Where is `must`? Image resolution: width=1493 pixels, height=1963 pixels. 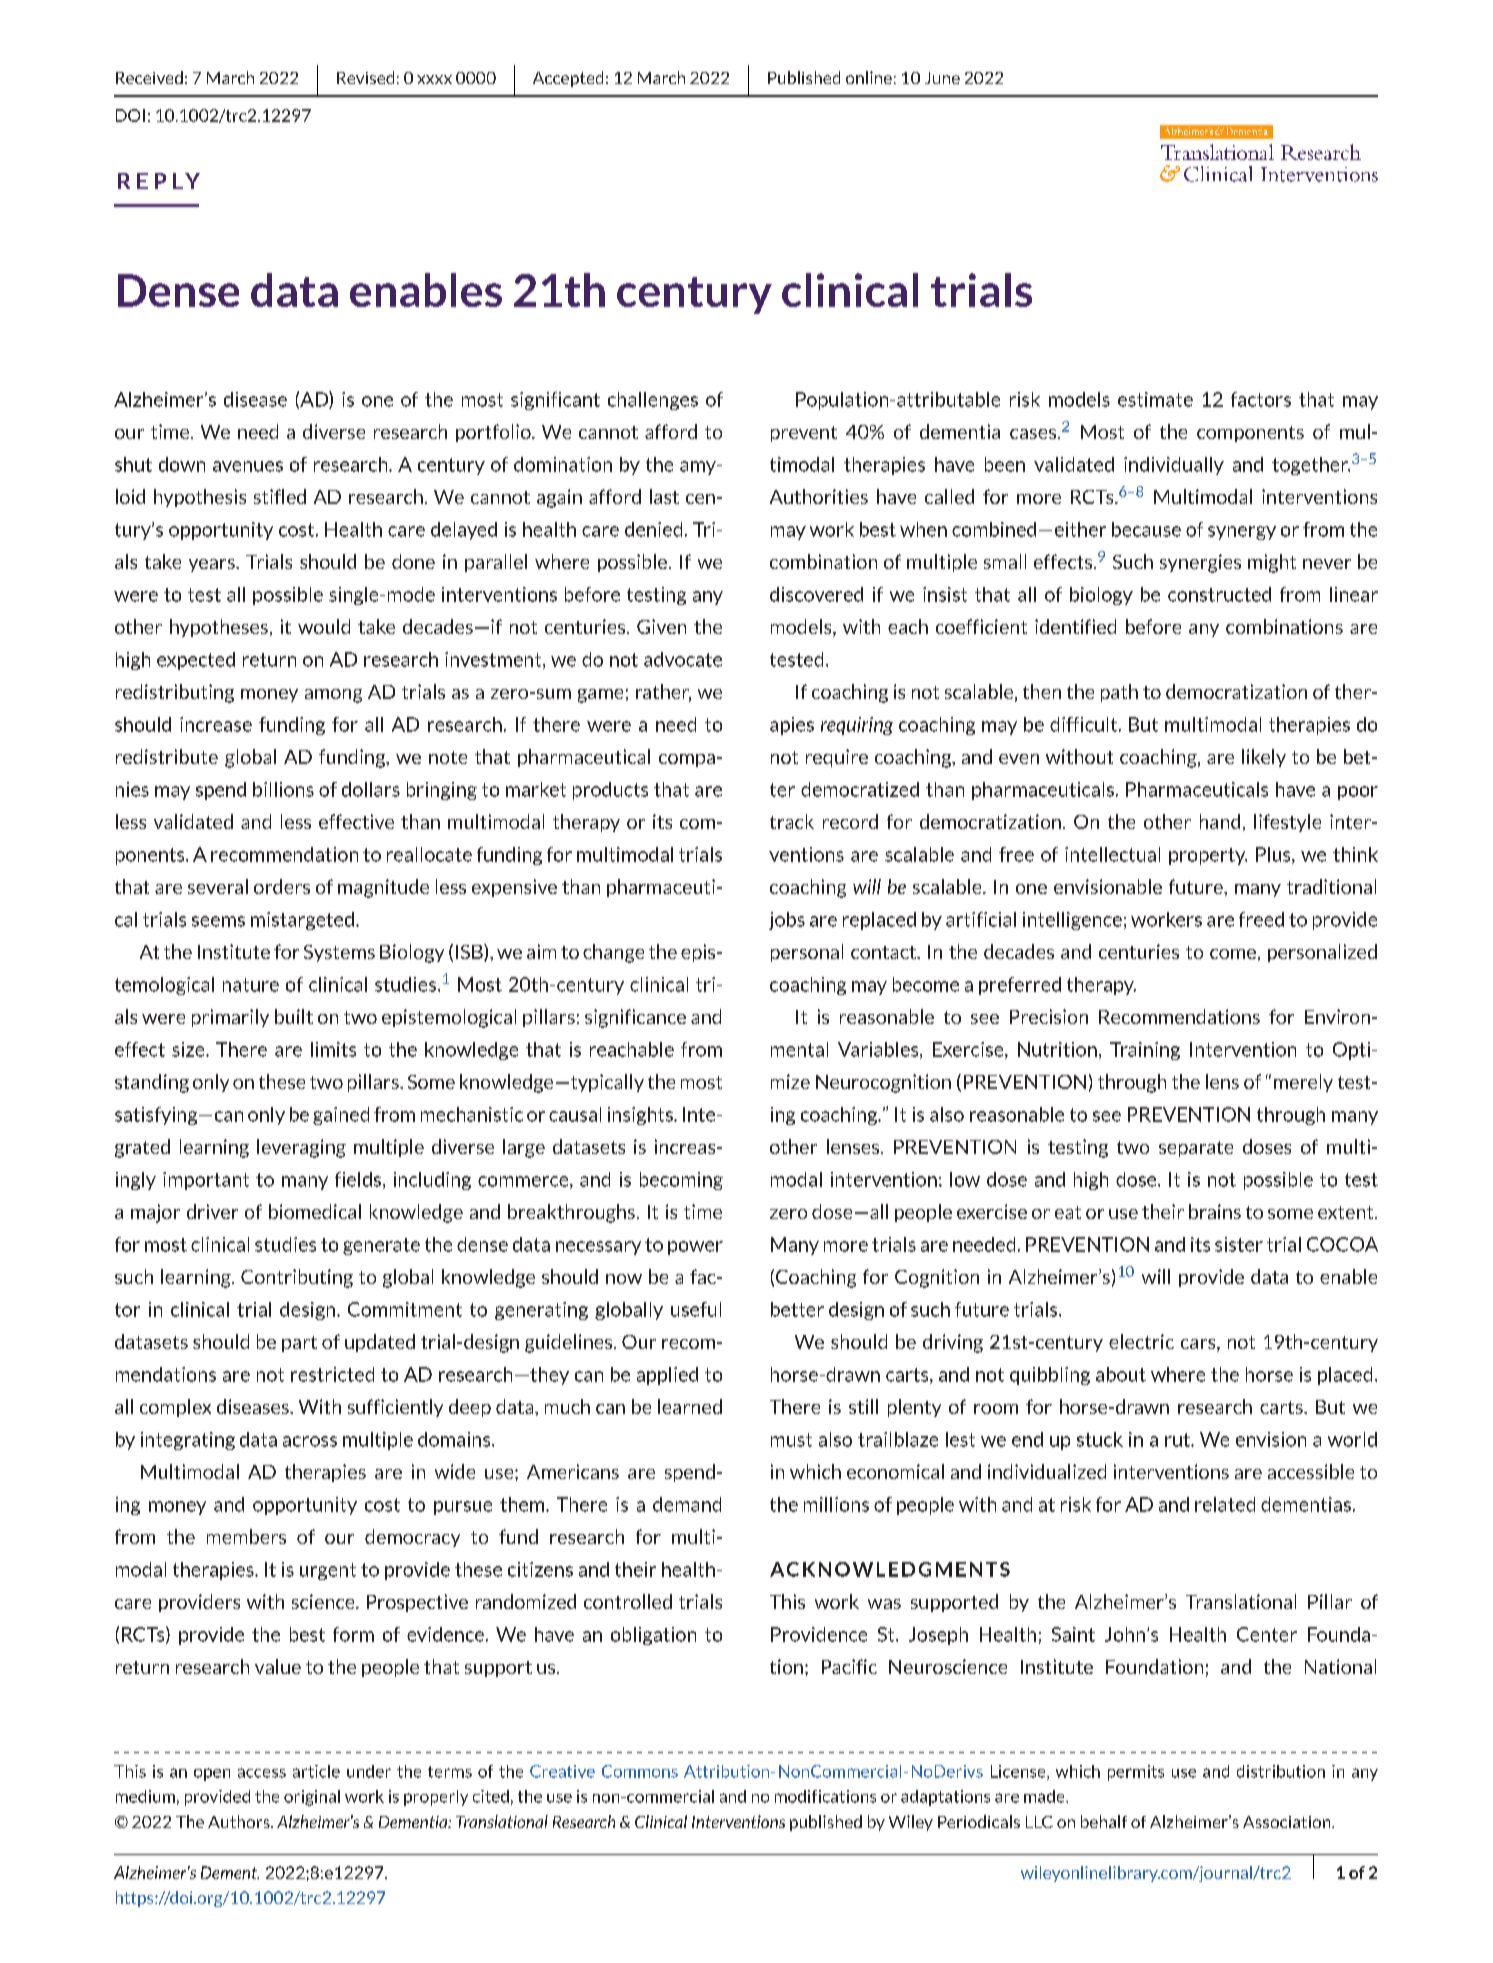 must is located at coordinates (791, 1440).
